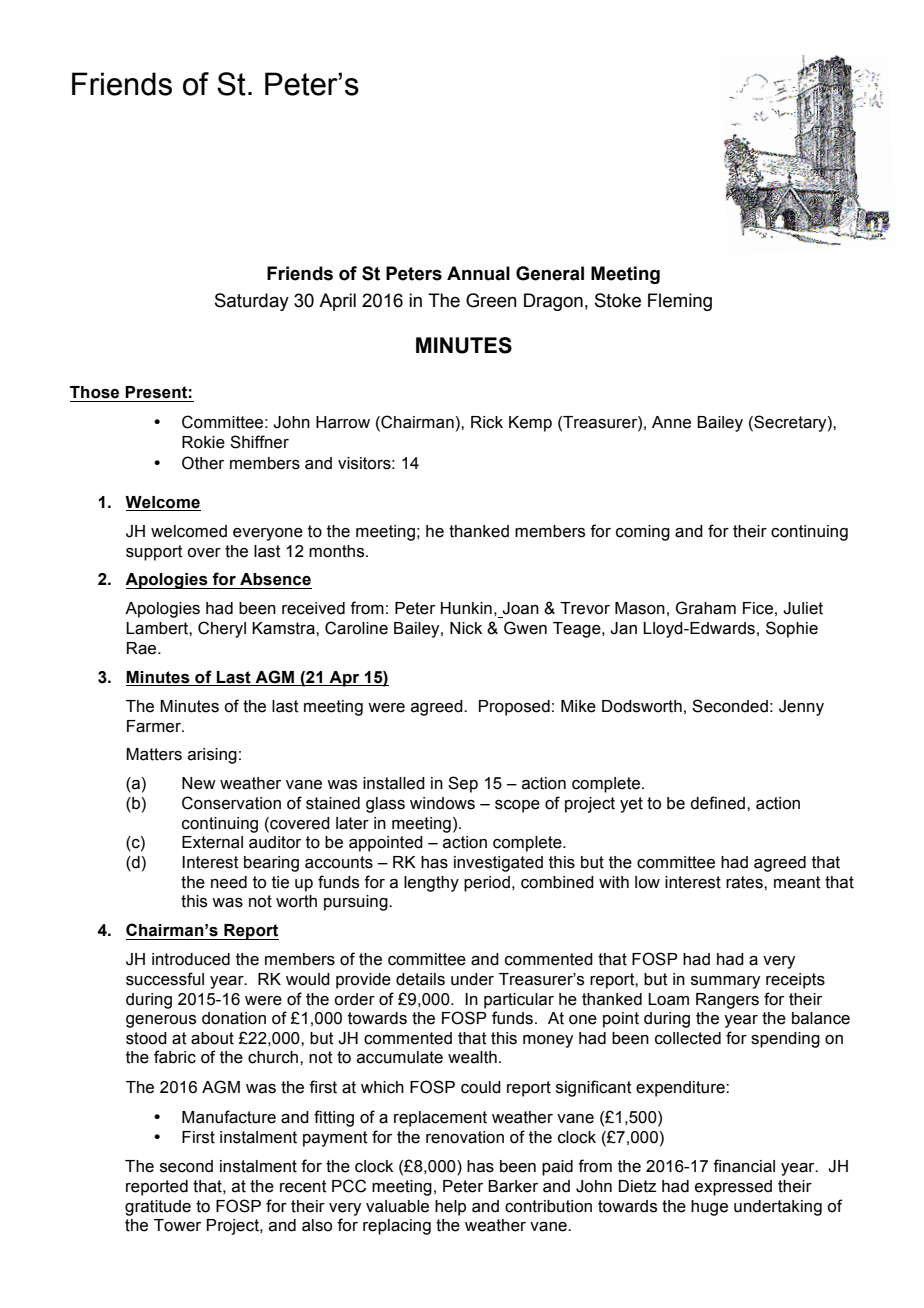  I want to click on gratitude, so click(158, 1208).
